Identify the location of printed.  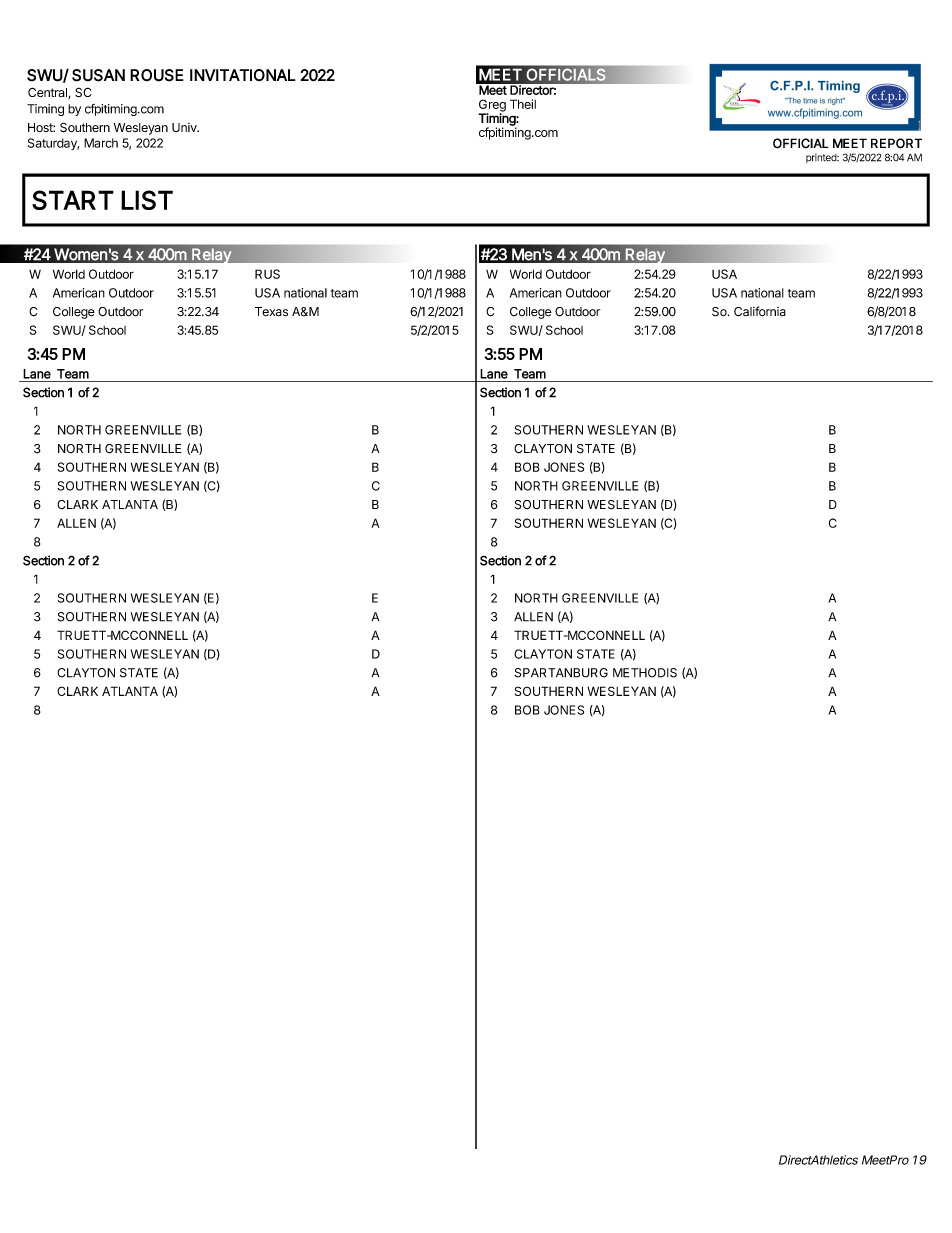
(822, 158).
